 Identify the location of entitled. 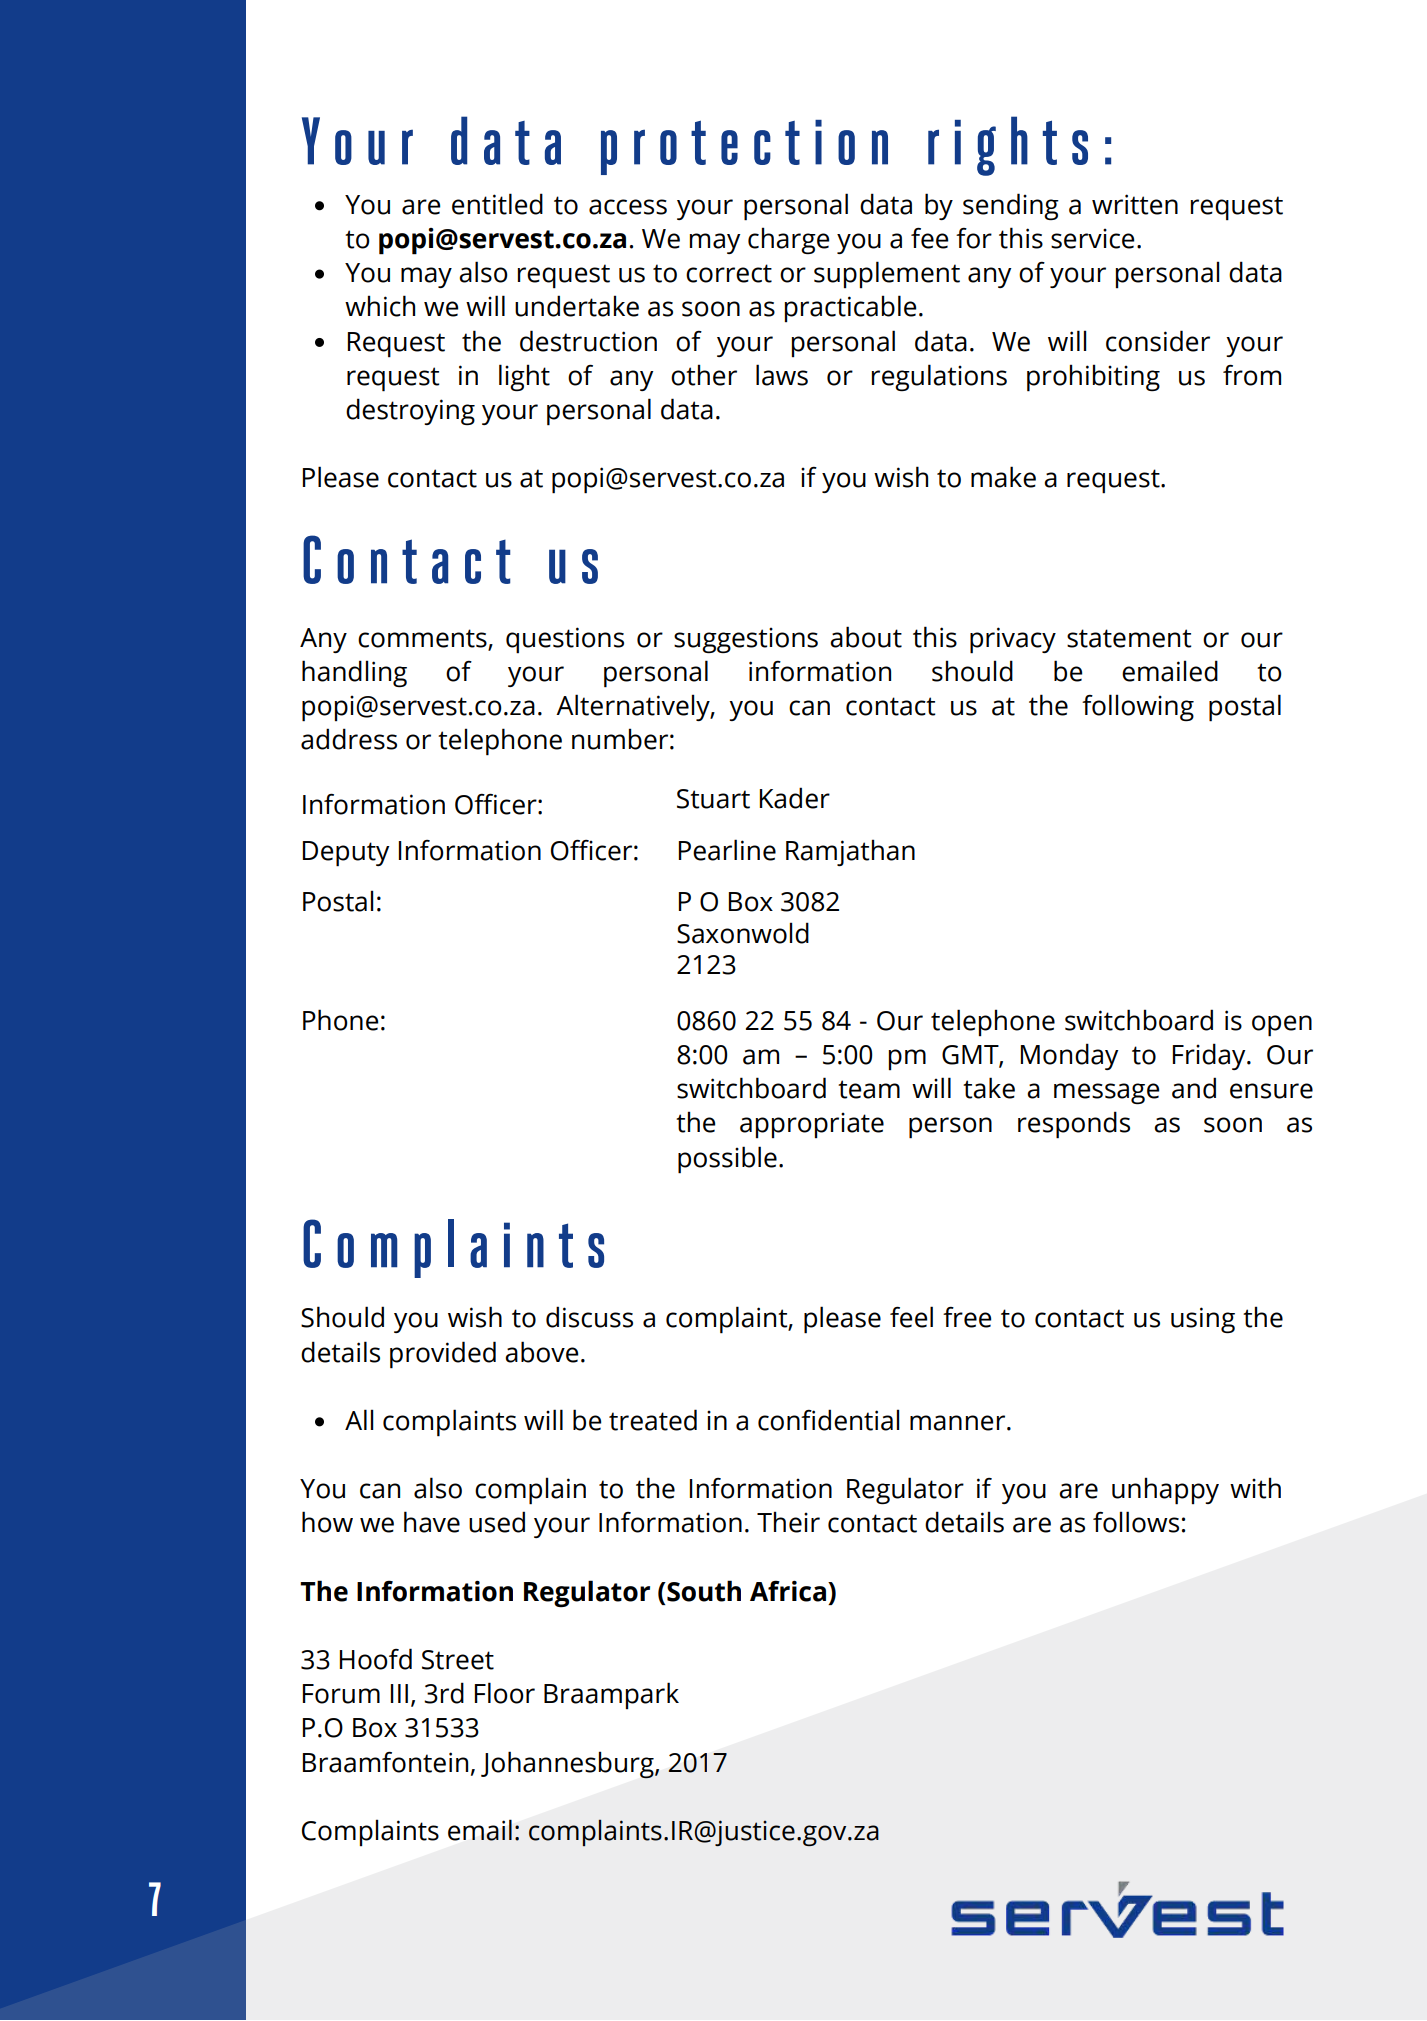
(497, 204).
